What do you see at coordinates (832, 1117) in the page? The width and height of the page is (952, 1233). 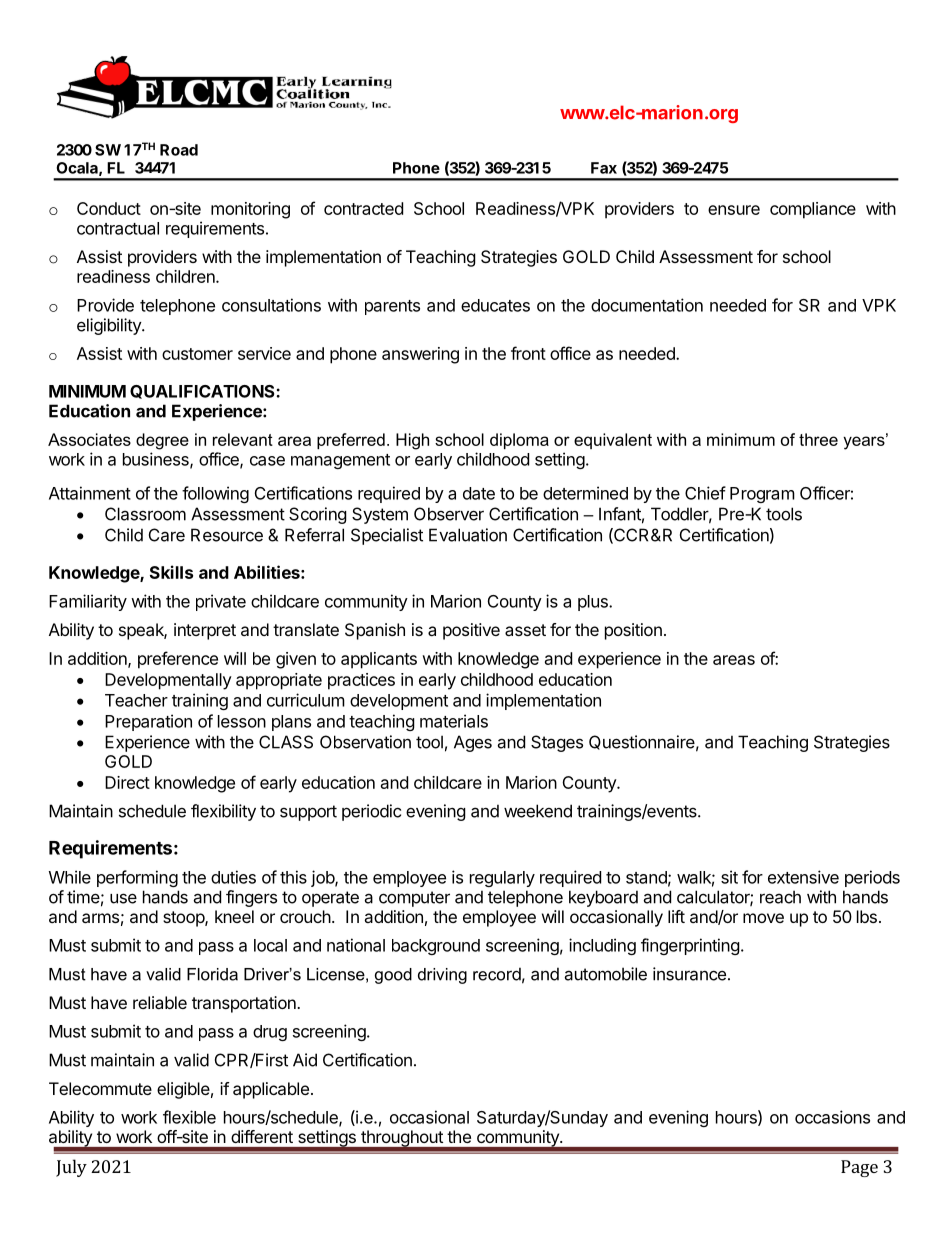 I see `occasions` at bounding box center [832, 1117].
